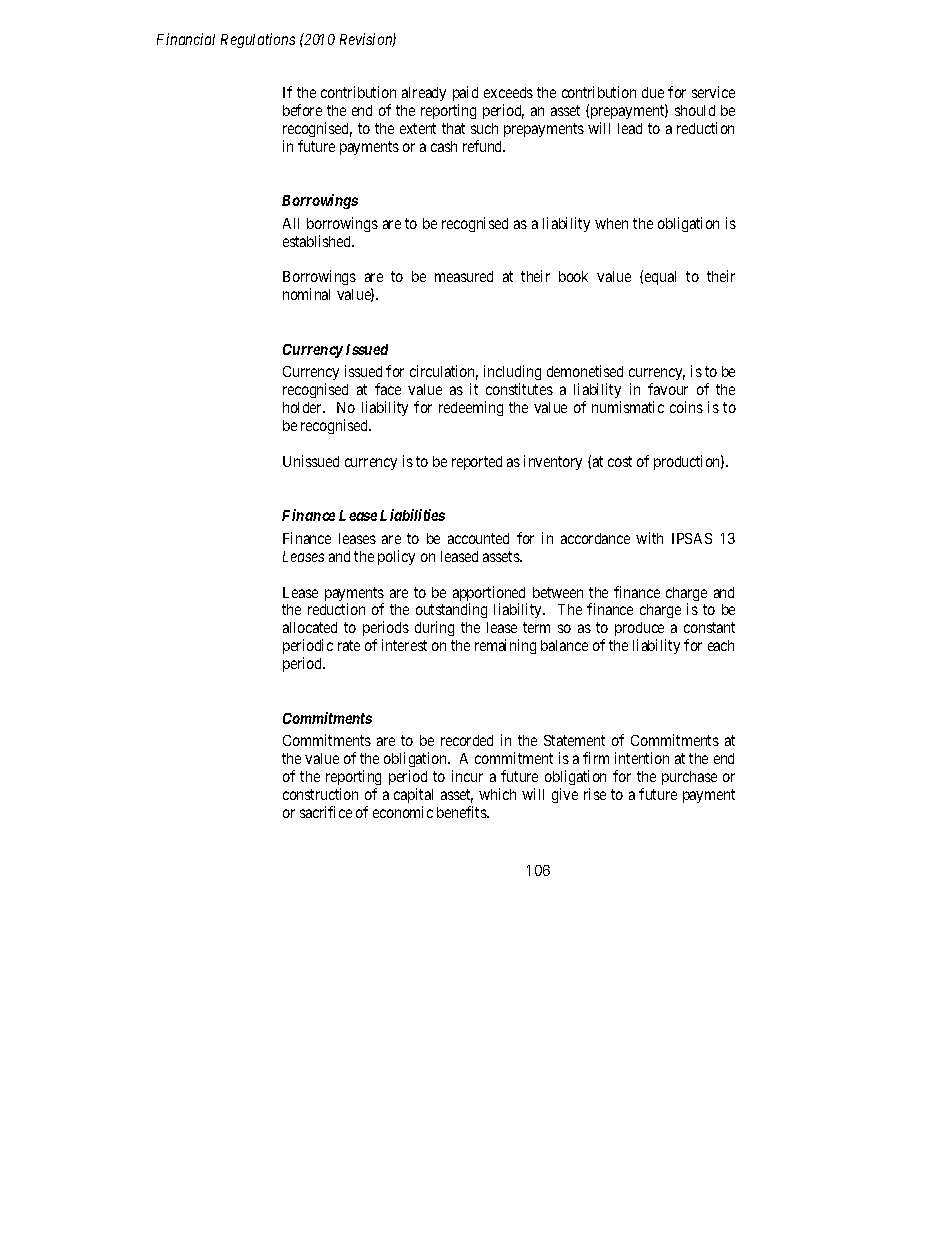 This screenshot has width=952, height=1233. What do you see at coordinates (467, 776) in the screenshot?
I see `incur` at bounding box center [467, 776].
